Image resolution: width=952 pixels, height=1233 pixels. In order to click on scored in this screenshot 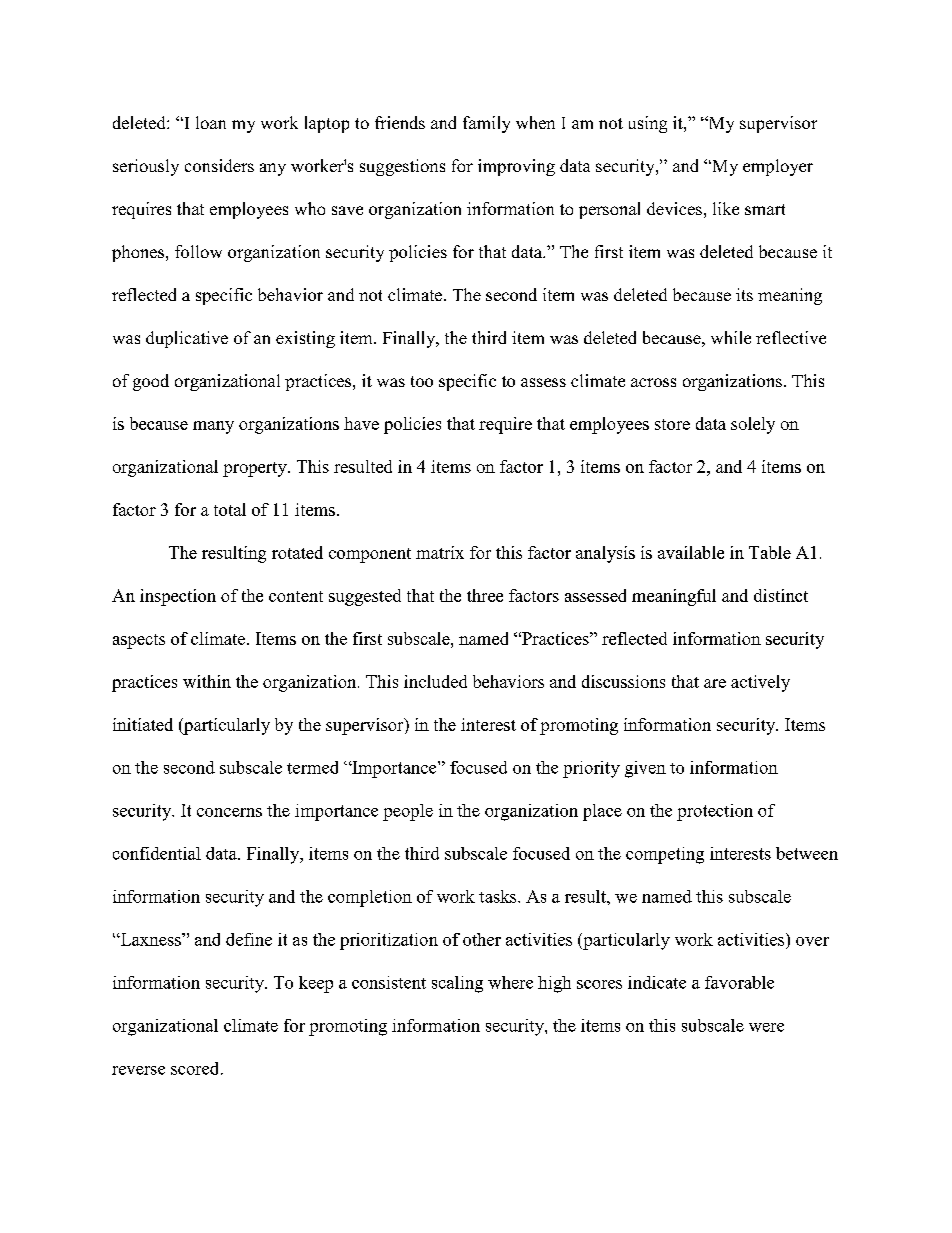, I will do `click(196, 1068)`.
